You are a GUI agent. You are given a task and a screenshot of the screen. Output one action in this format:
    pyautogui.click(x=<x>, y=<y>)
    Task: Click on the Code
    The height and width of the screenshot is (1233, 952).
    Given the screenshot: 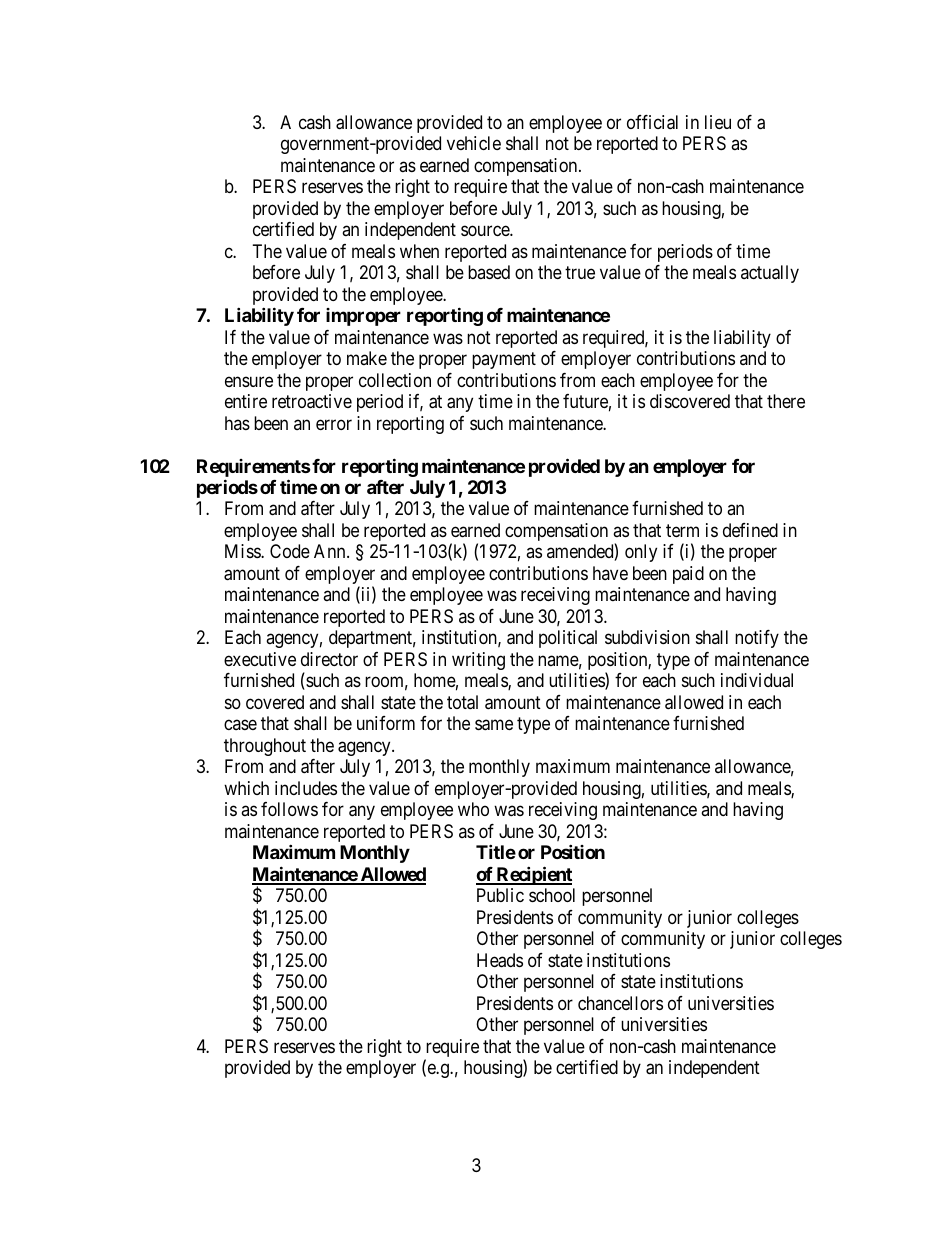 What is the action you would take?
    pyautogui.click(x=290, y=551)
